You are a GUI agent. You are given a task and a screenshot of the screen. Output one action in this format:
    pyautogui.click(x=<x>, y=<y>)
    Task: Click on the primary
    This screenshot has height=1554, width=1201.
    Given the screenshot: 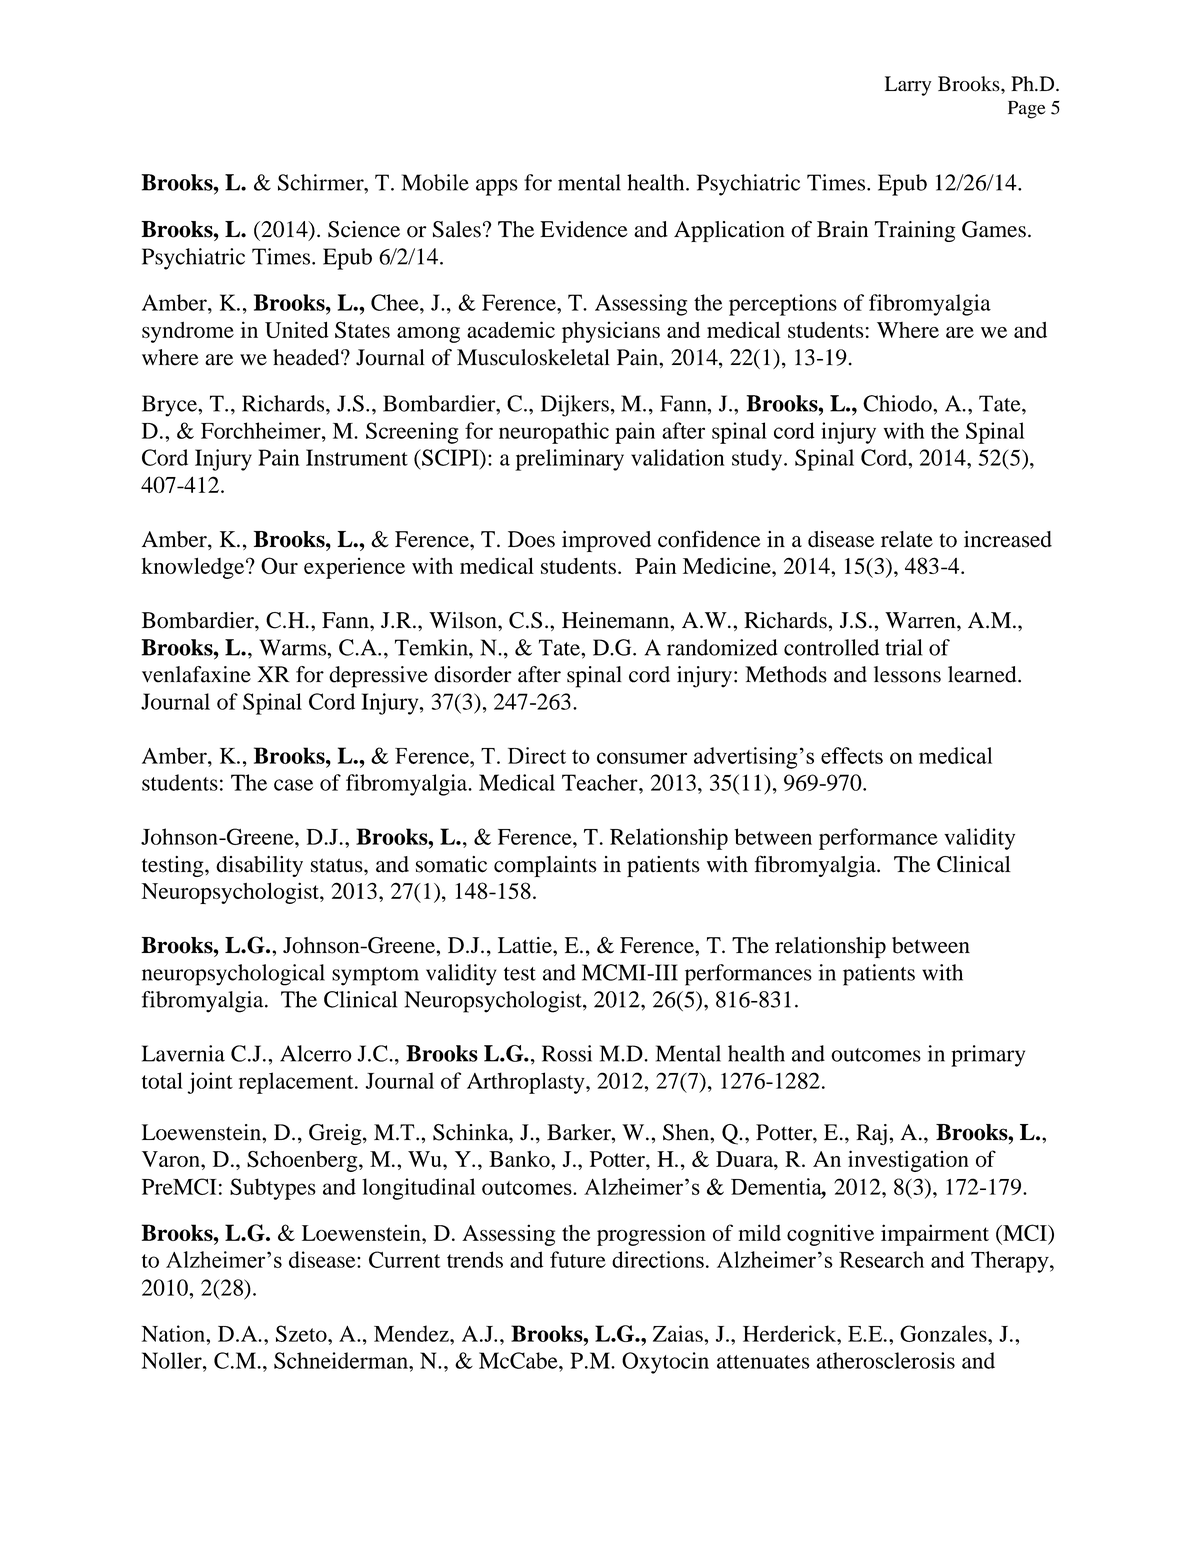 What is the action you would take?
    pyautogui.click(x=988, y=1056)
